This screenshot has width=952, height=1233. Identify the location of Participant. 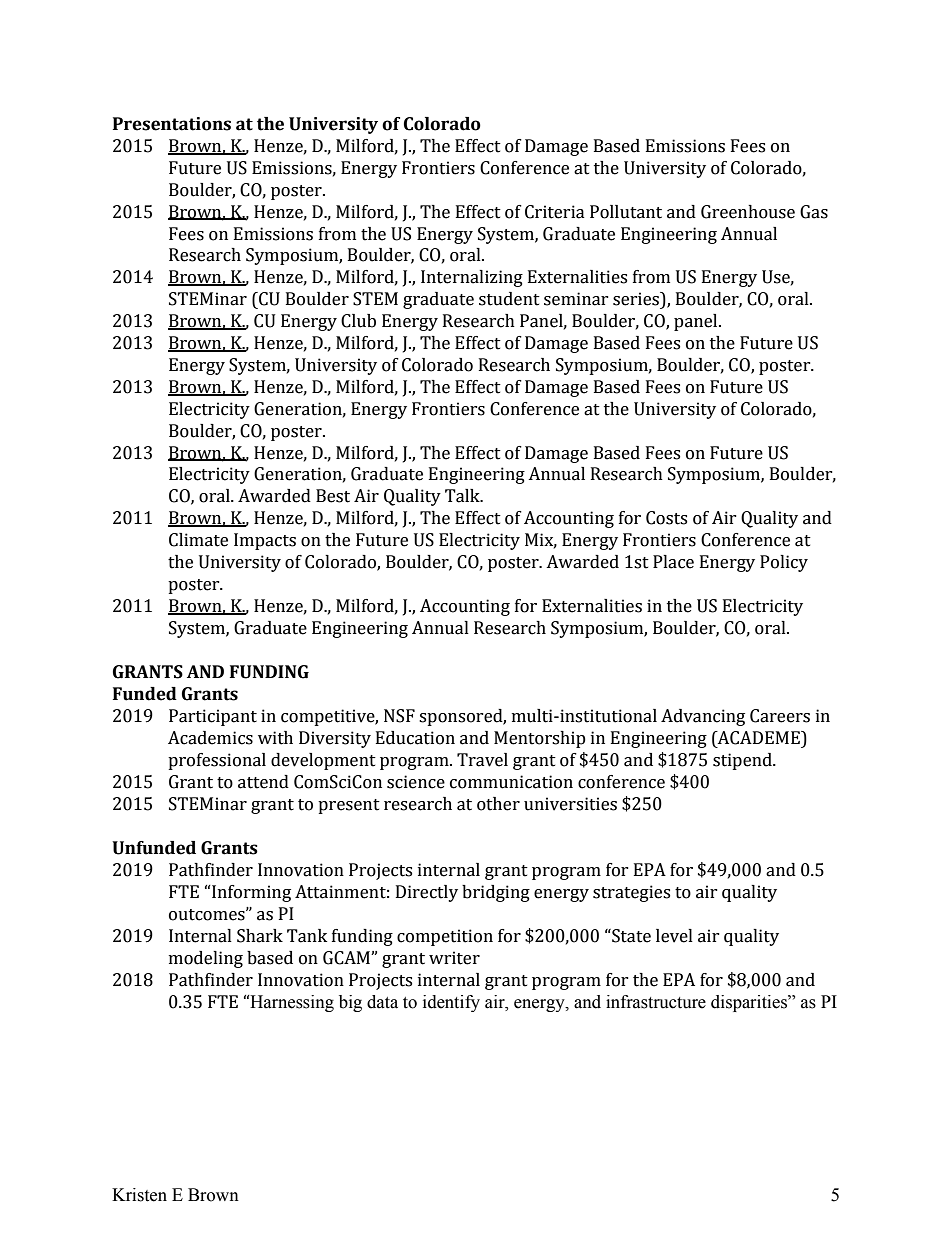
(213, 717).
